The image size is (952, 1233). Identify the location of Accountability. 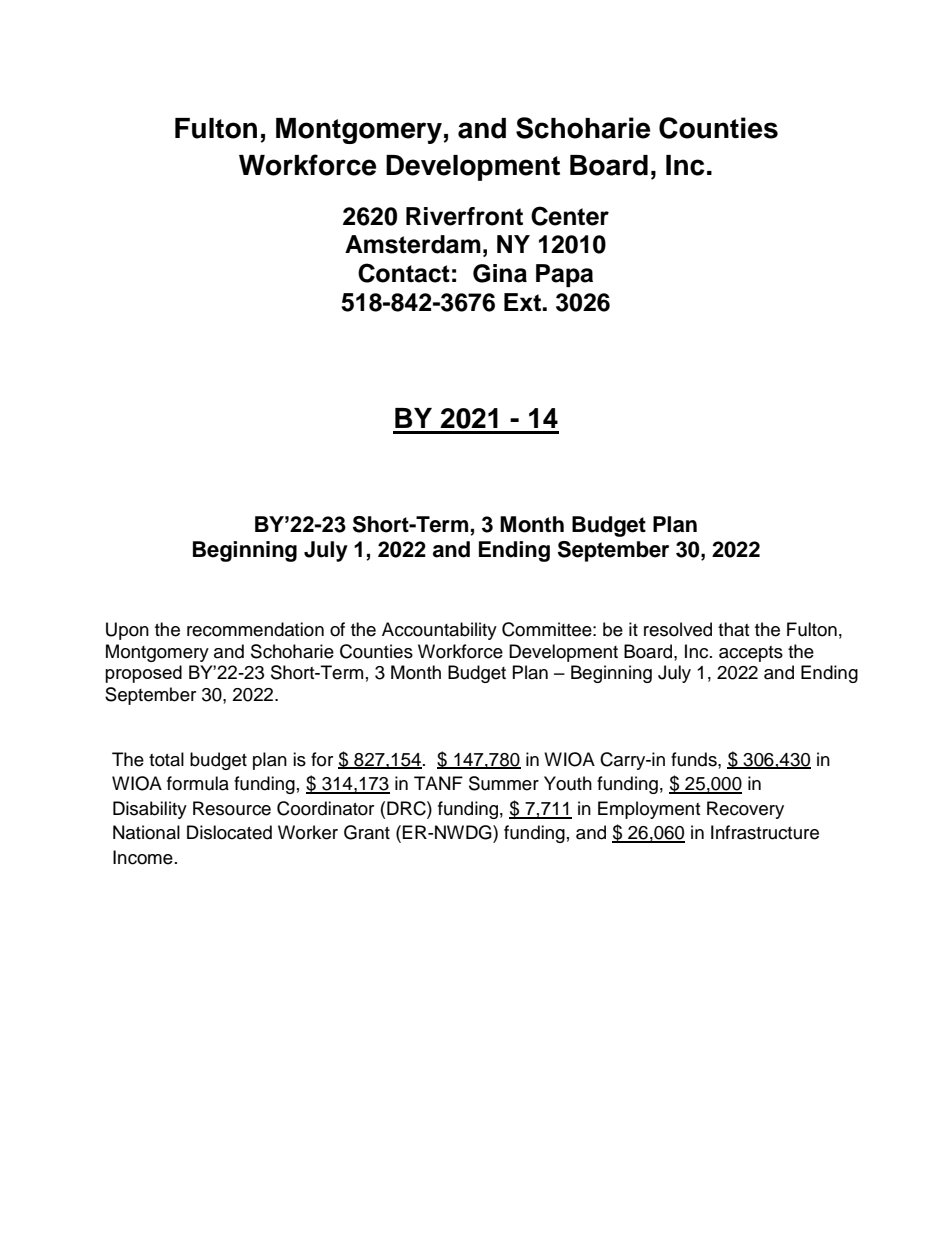
(439, 631).
